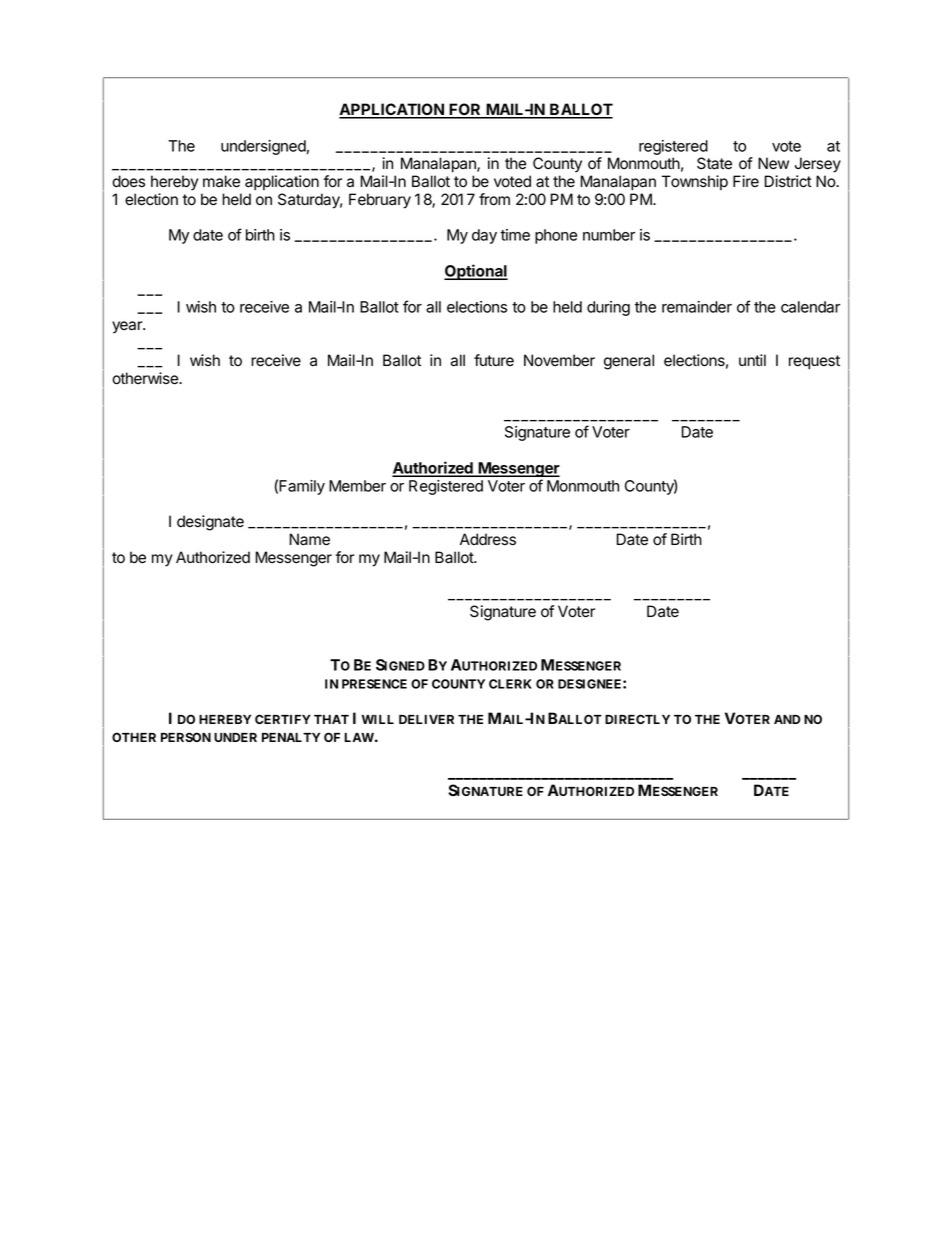  I want to click on Fire, so click(746, 181).
